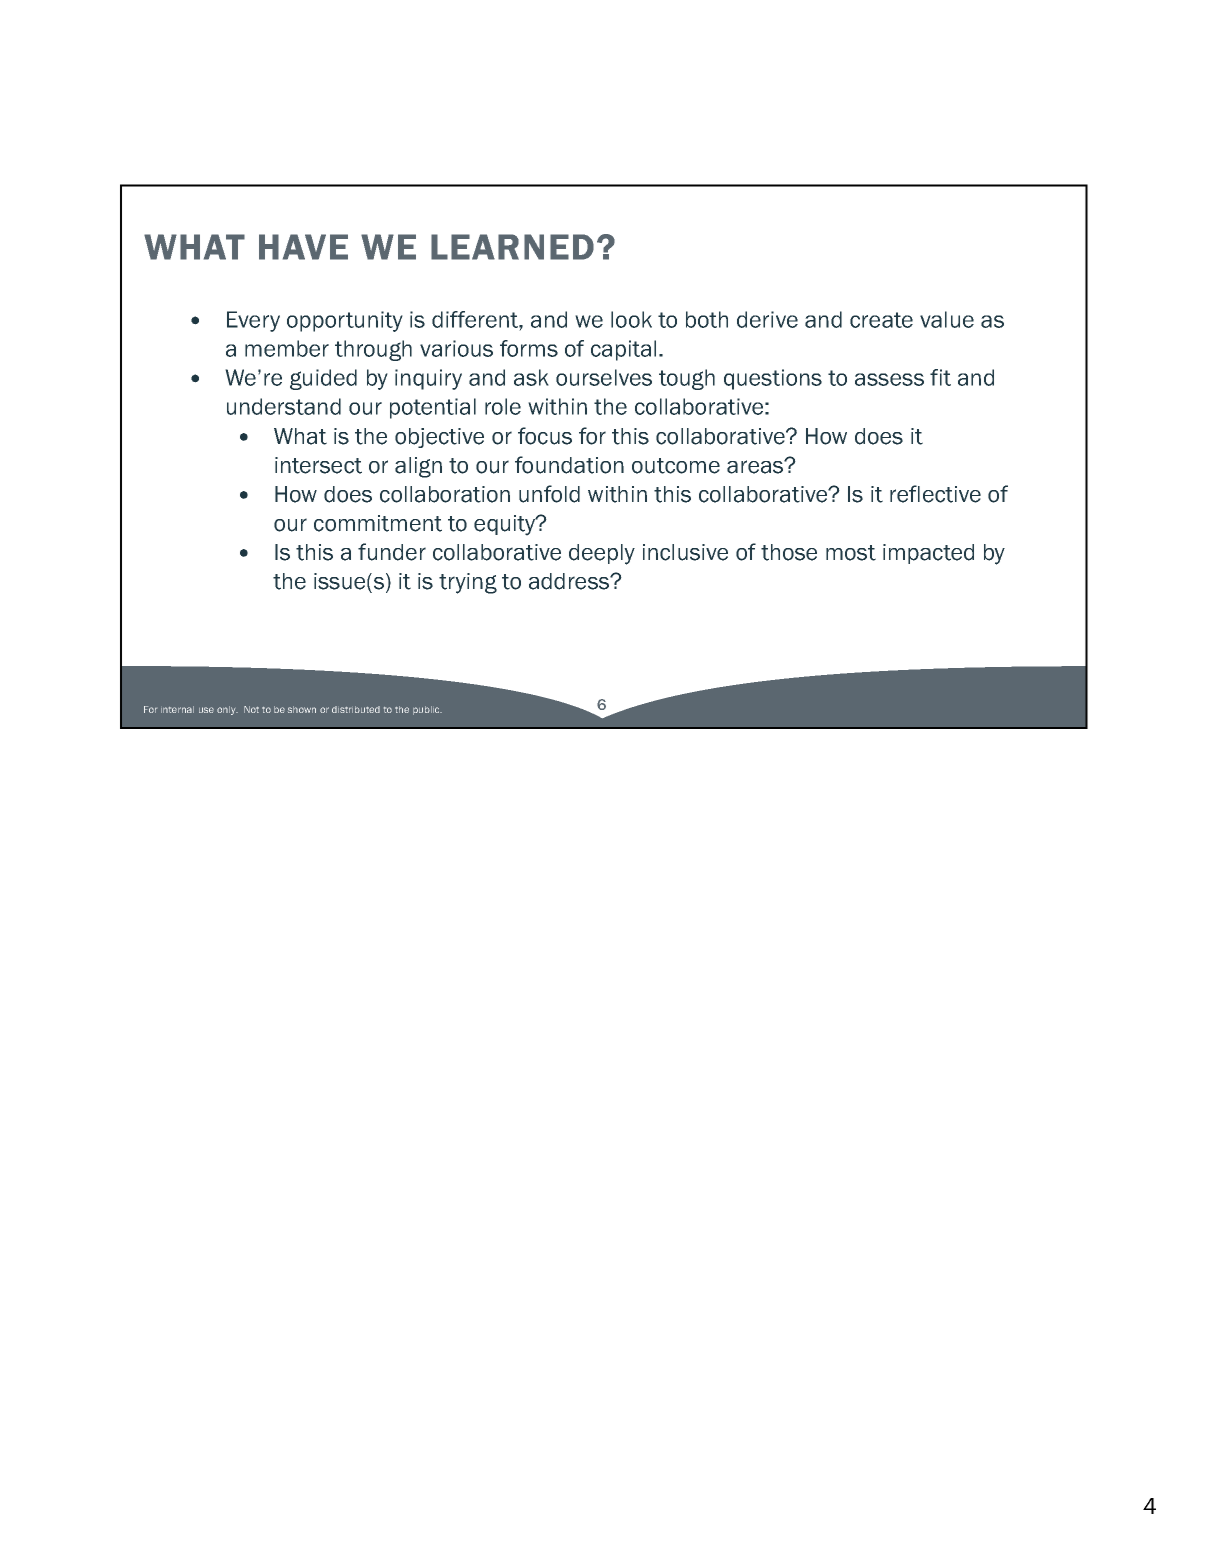  I want to click on Not, so click(251, 709).
